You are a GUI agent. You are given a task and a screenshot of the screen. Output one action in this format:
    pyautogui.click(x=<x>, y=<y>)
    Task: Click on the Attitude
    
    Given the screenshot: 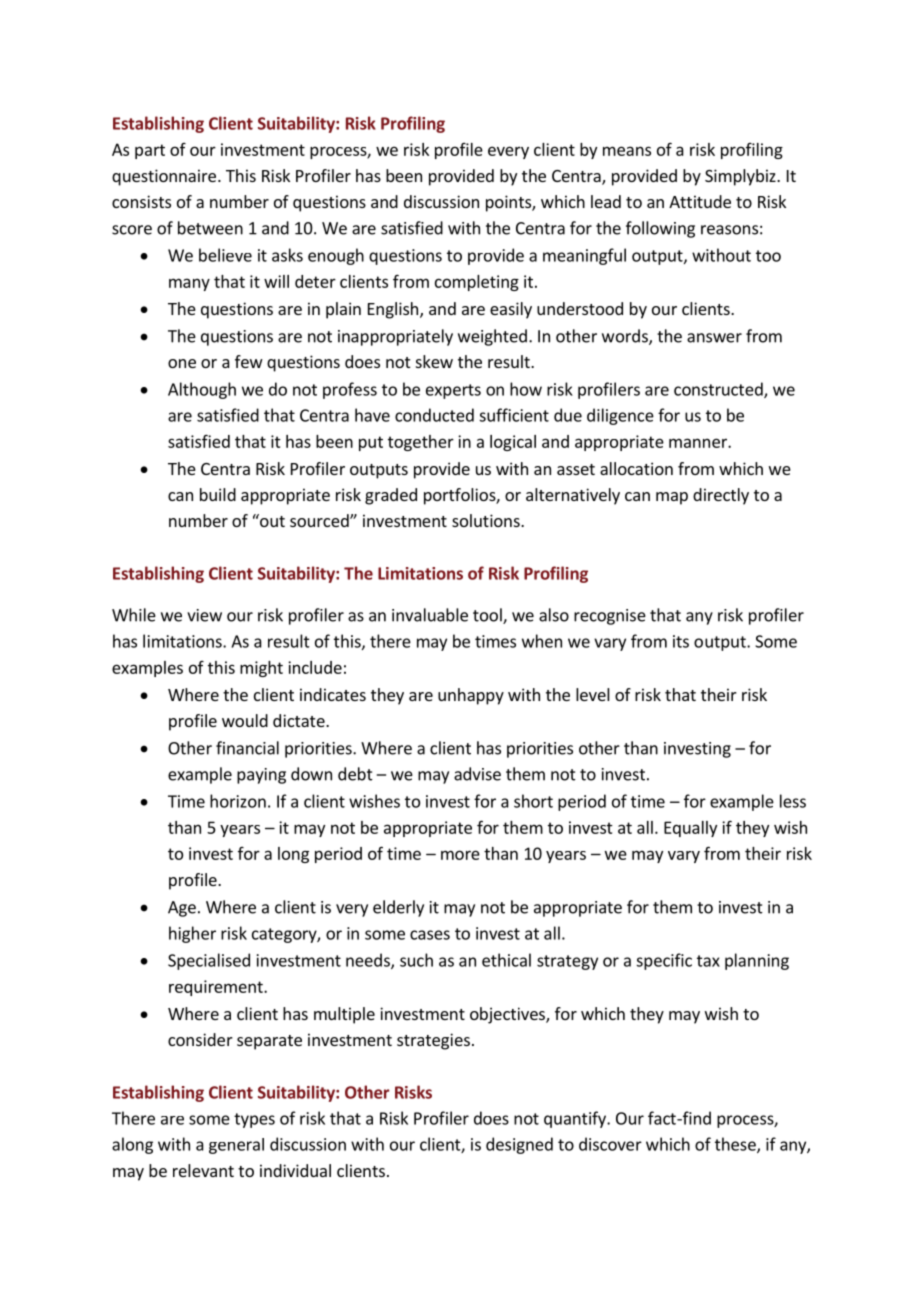 What is the action you would take?
    pyautogui.click(x=700, y=201)
